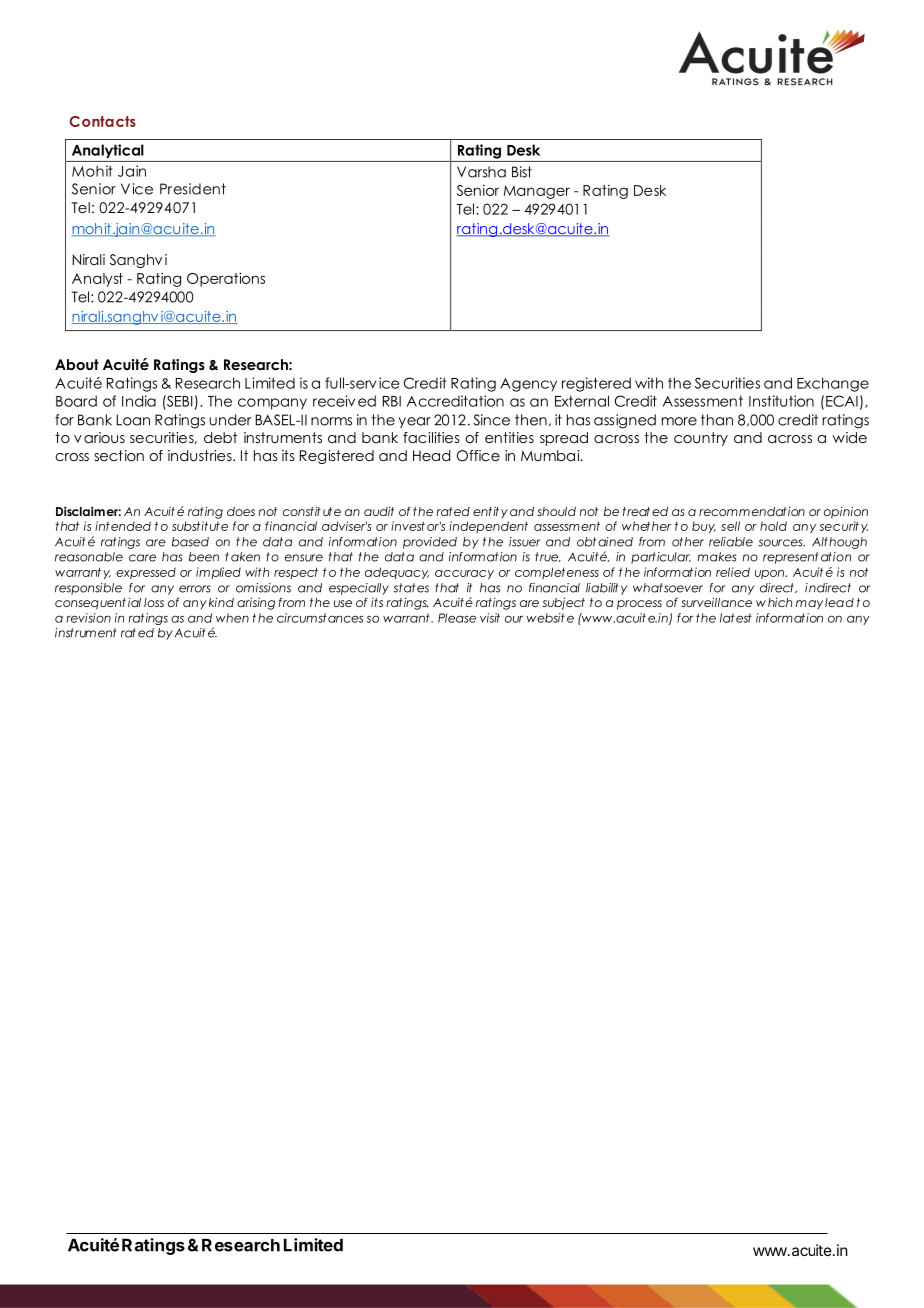  I want to click on Manager, so click(537, 192).
